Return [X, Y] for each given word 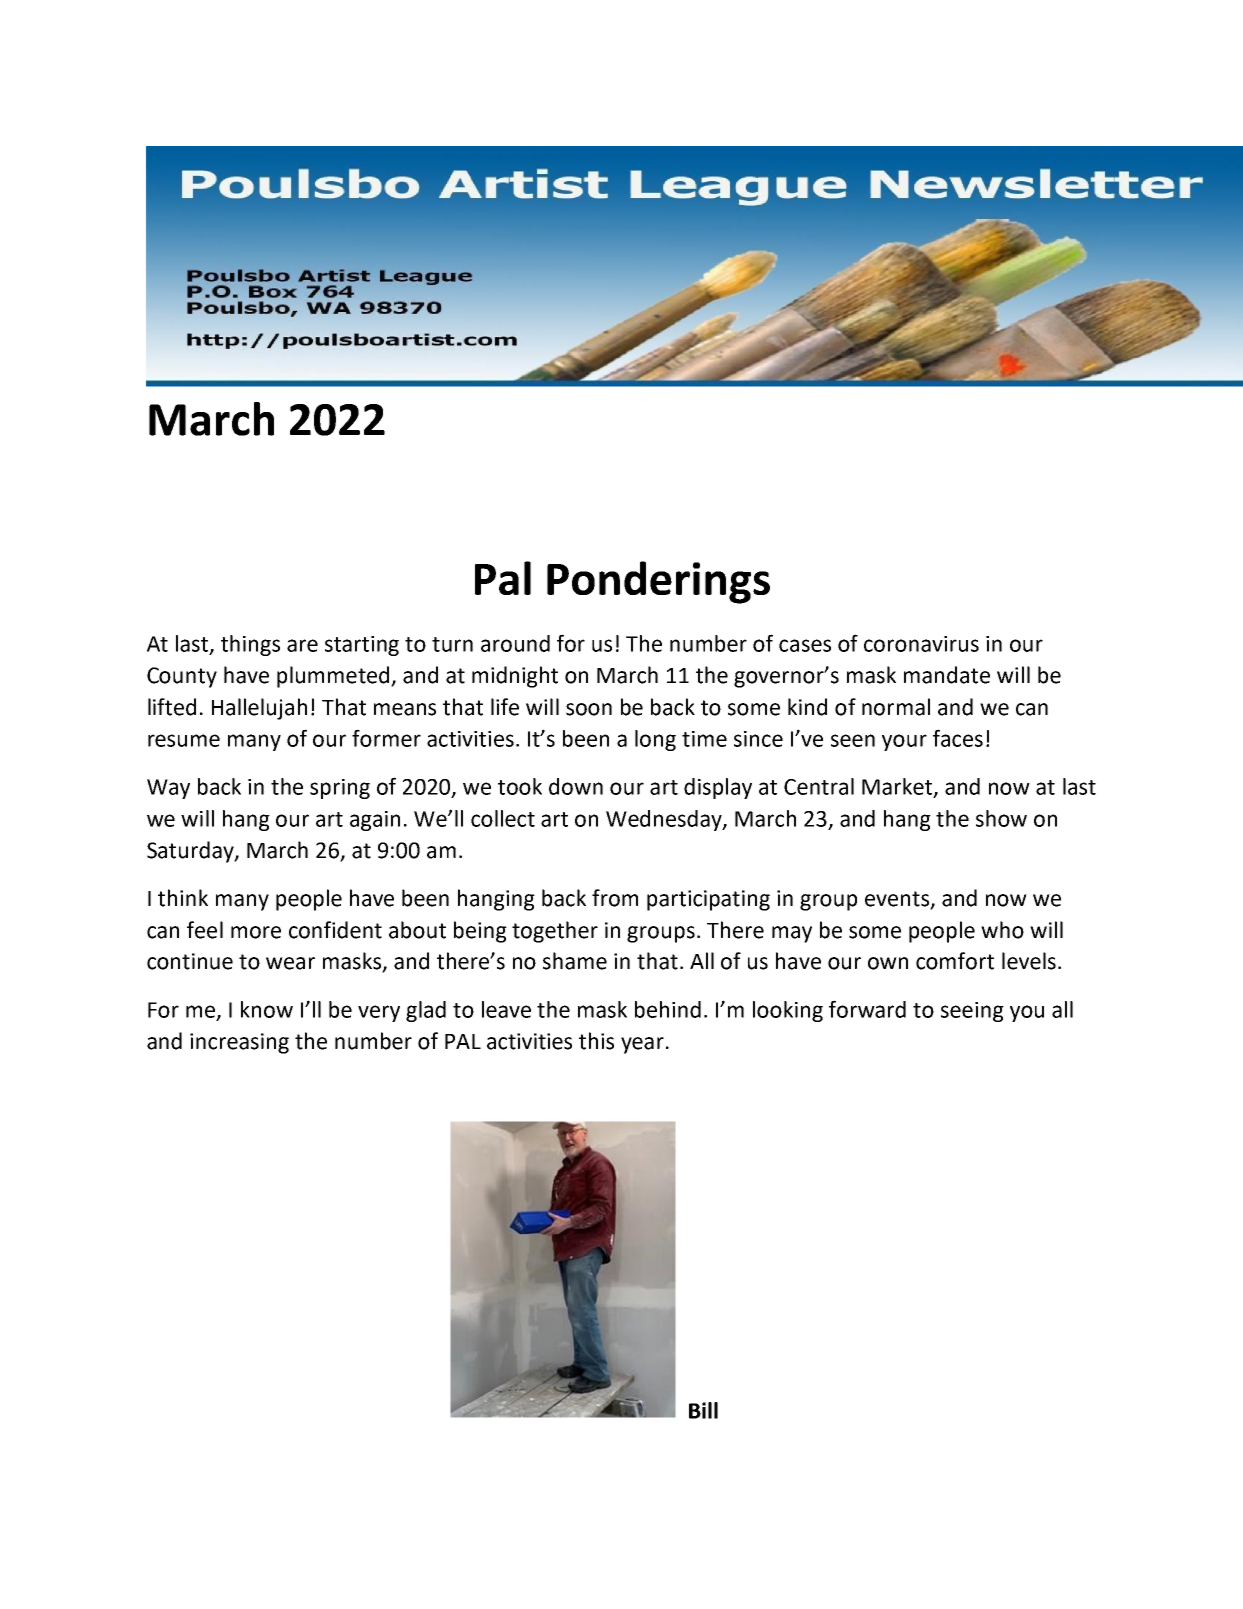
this [596, 1041]
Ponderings [658, 582]
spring [340, 789]
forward [867, 1009]
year [642, 1045]
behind [668, 1009]
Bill [703, 1410]
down [576, 786]
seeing [972, 1012]
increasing [239, 1043]
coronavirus [921, 644]
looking [788, 1011]
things [250, 645]
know [267, 1009]
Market [897, 786]
